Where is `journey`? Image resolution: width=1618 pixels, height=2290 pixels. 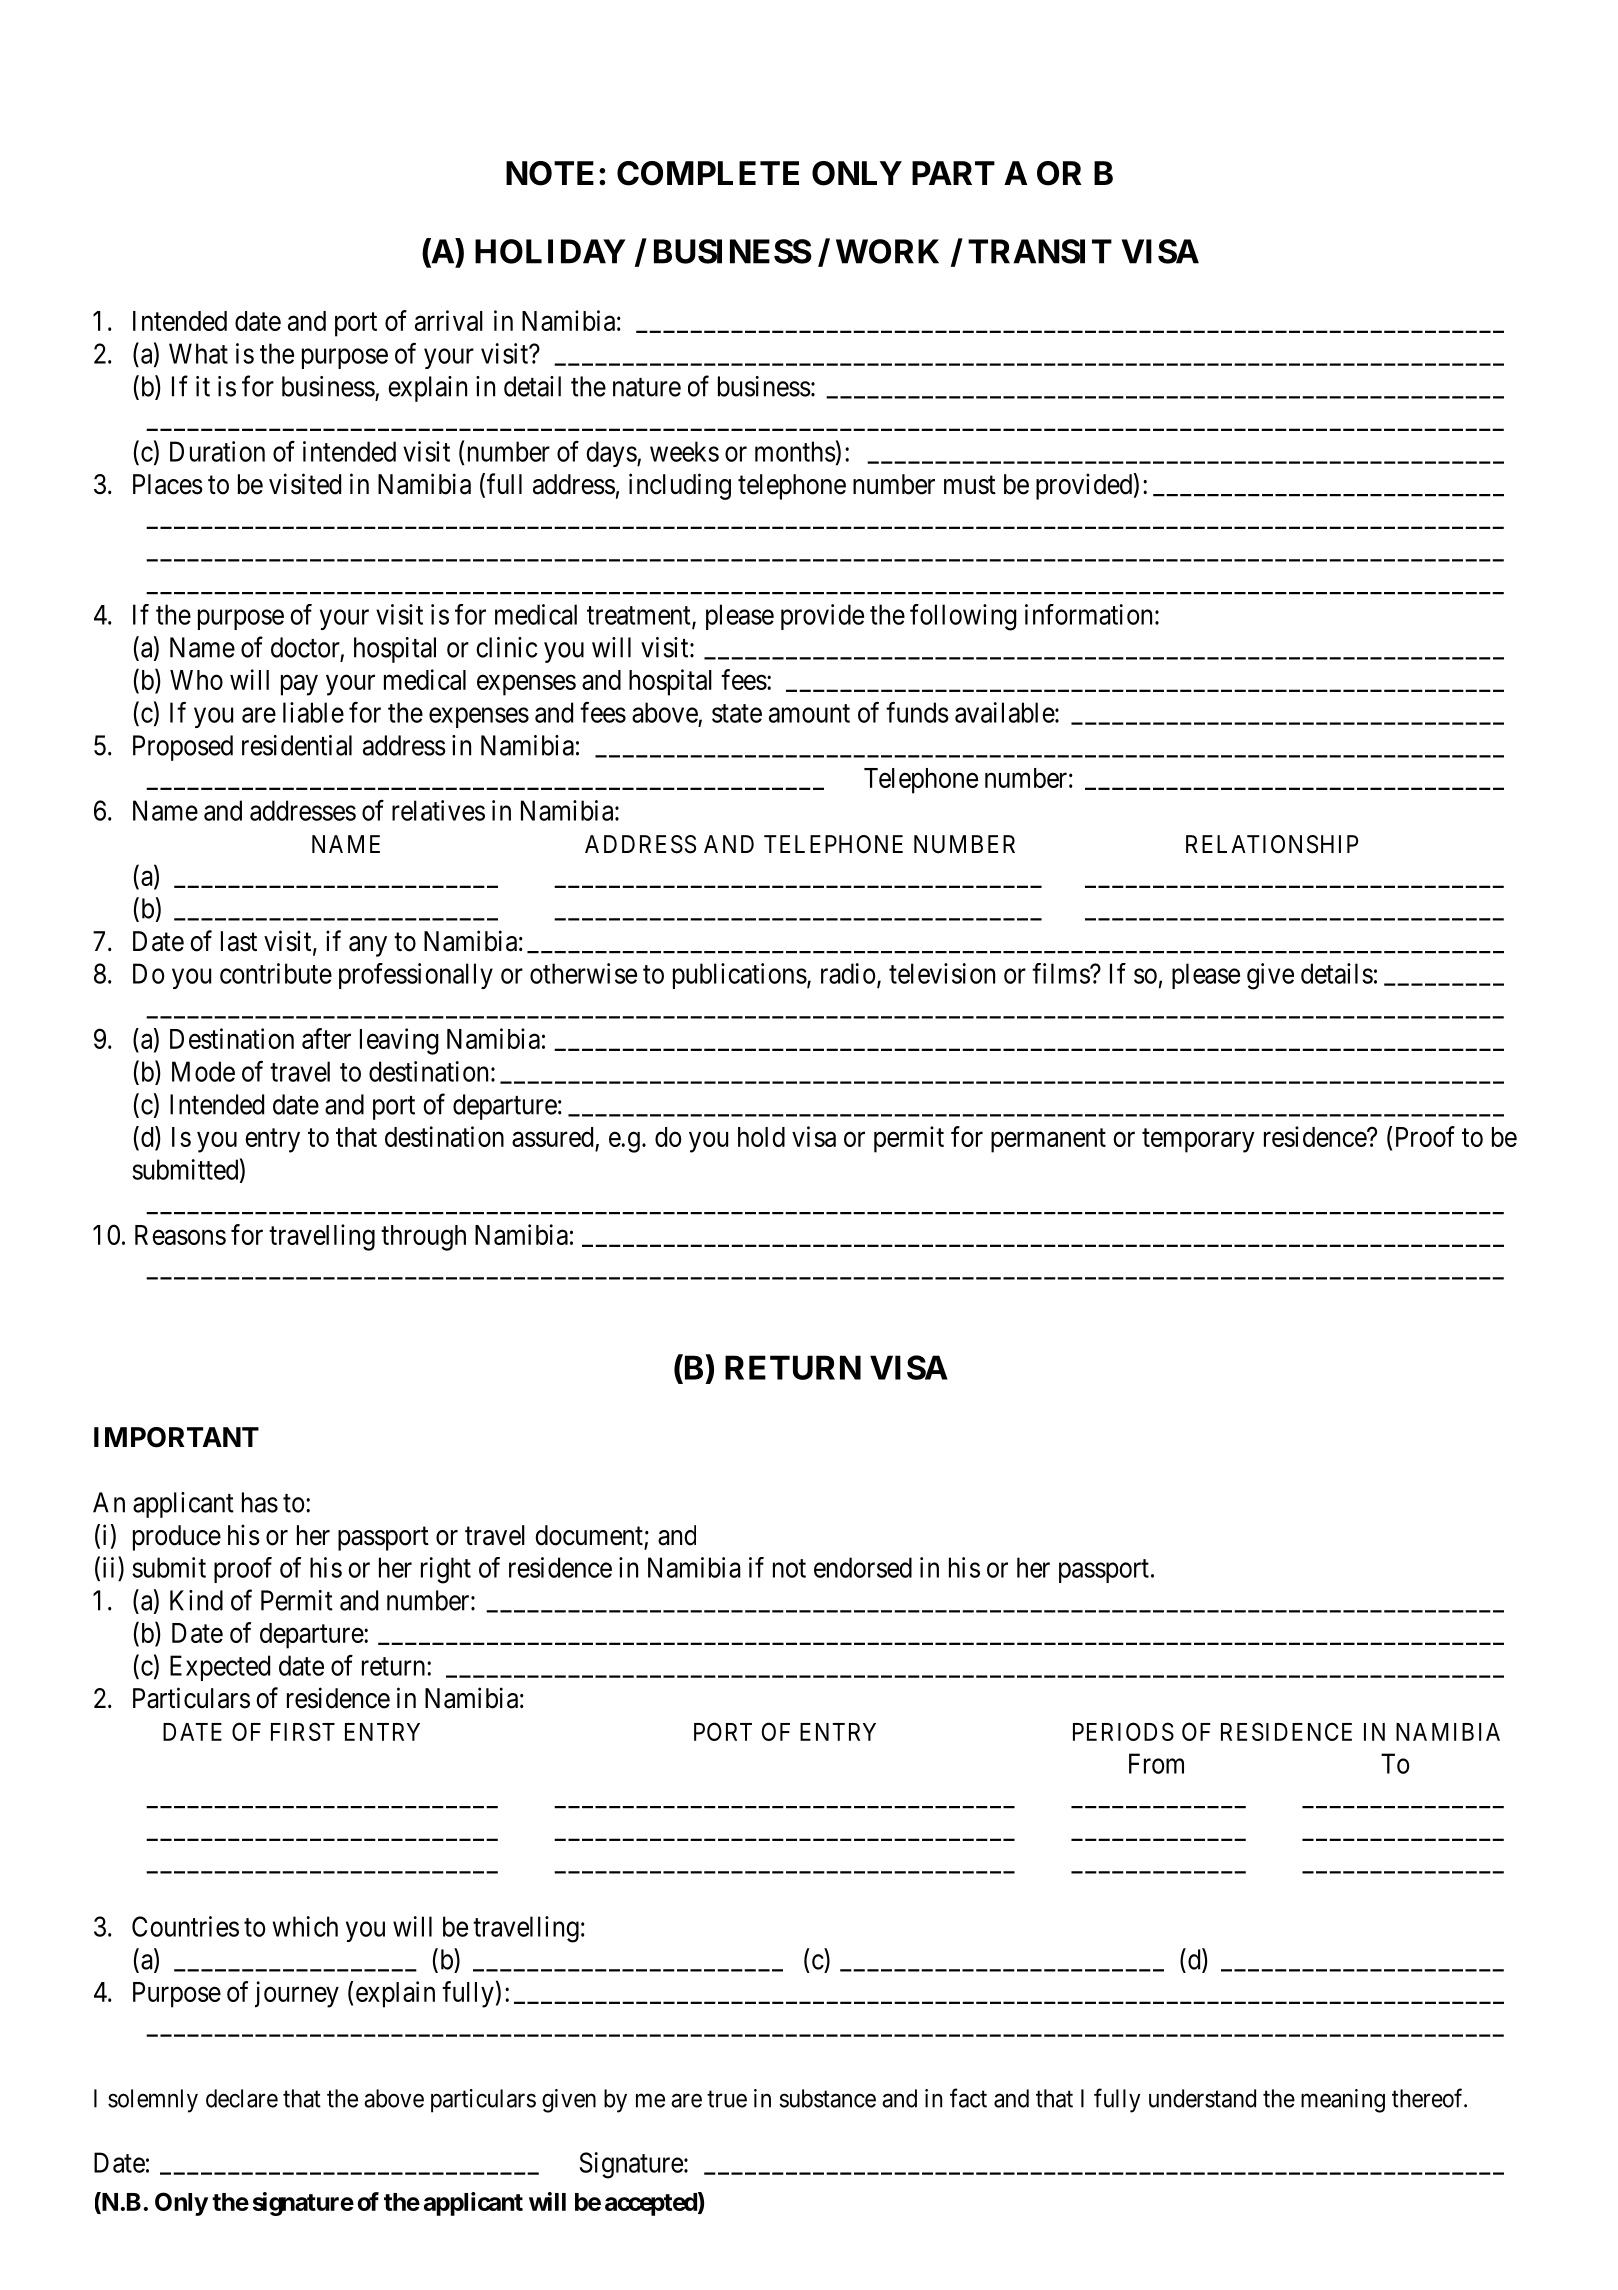
journey is located at coordinates (297, 1994).
